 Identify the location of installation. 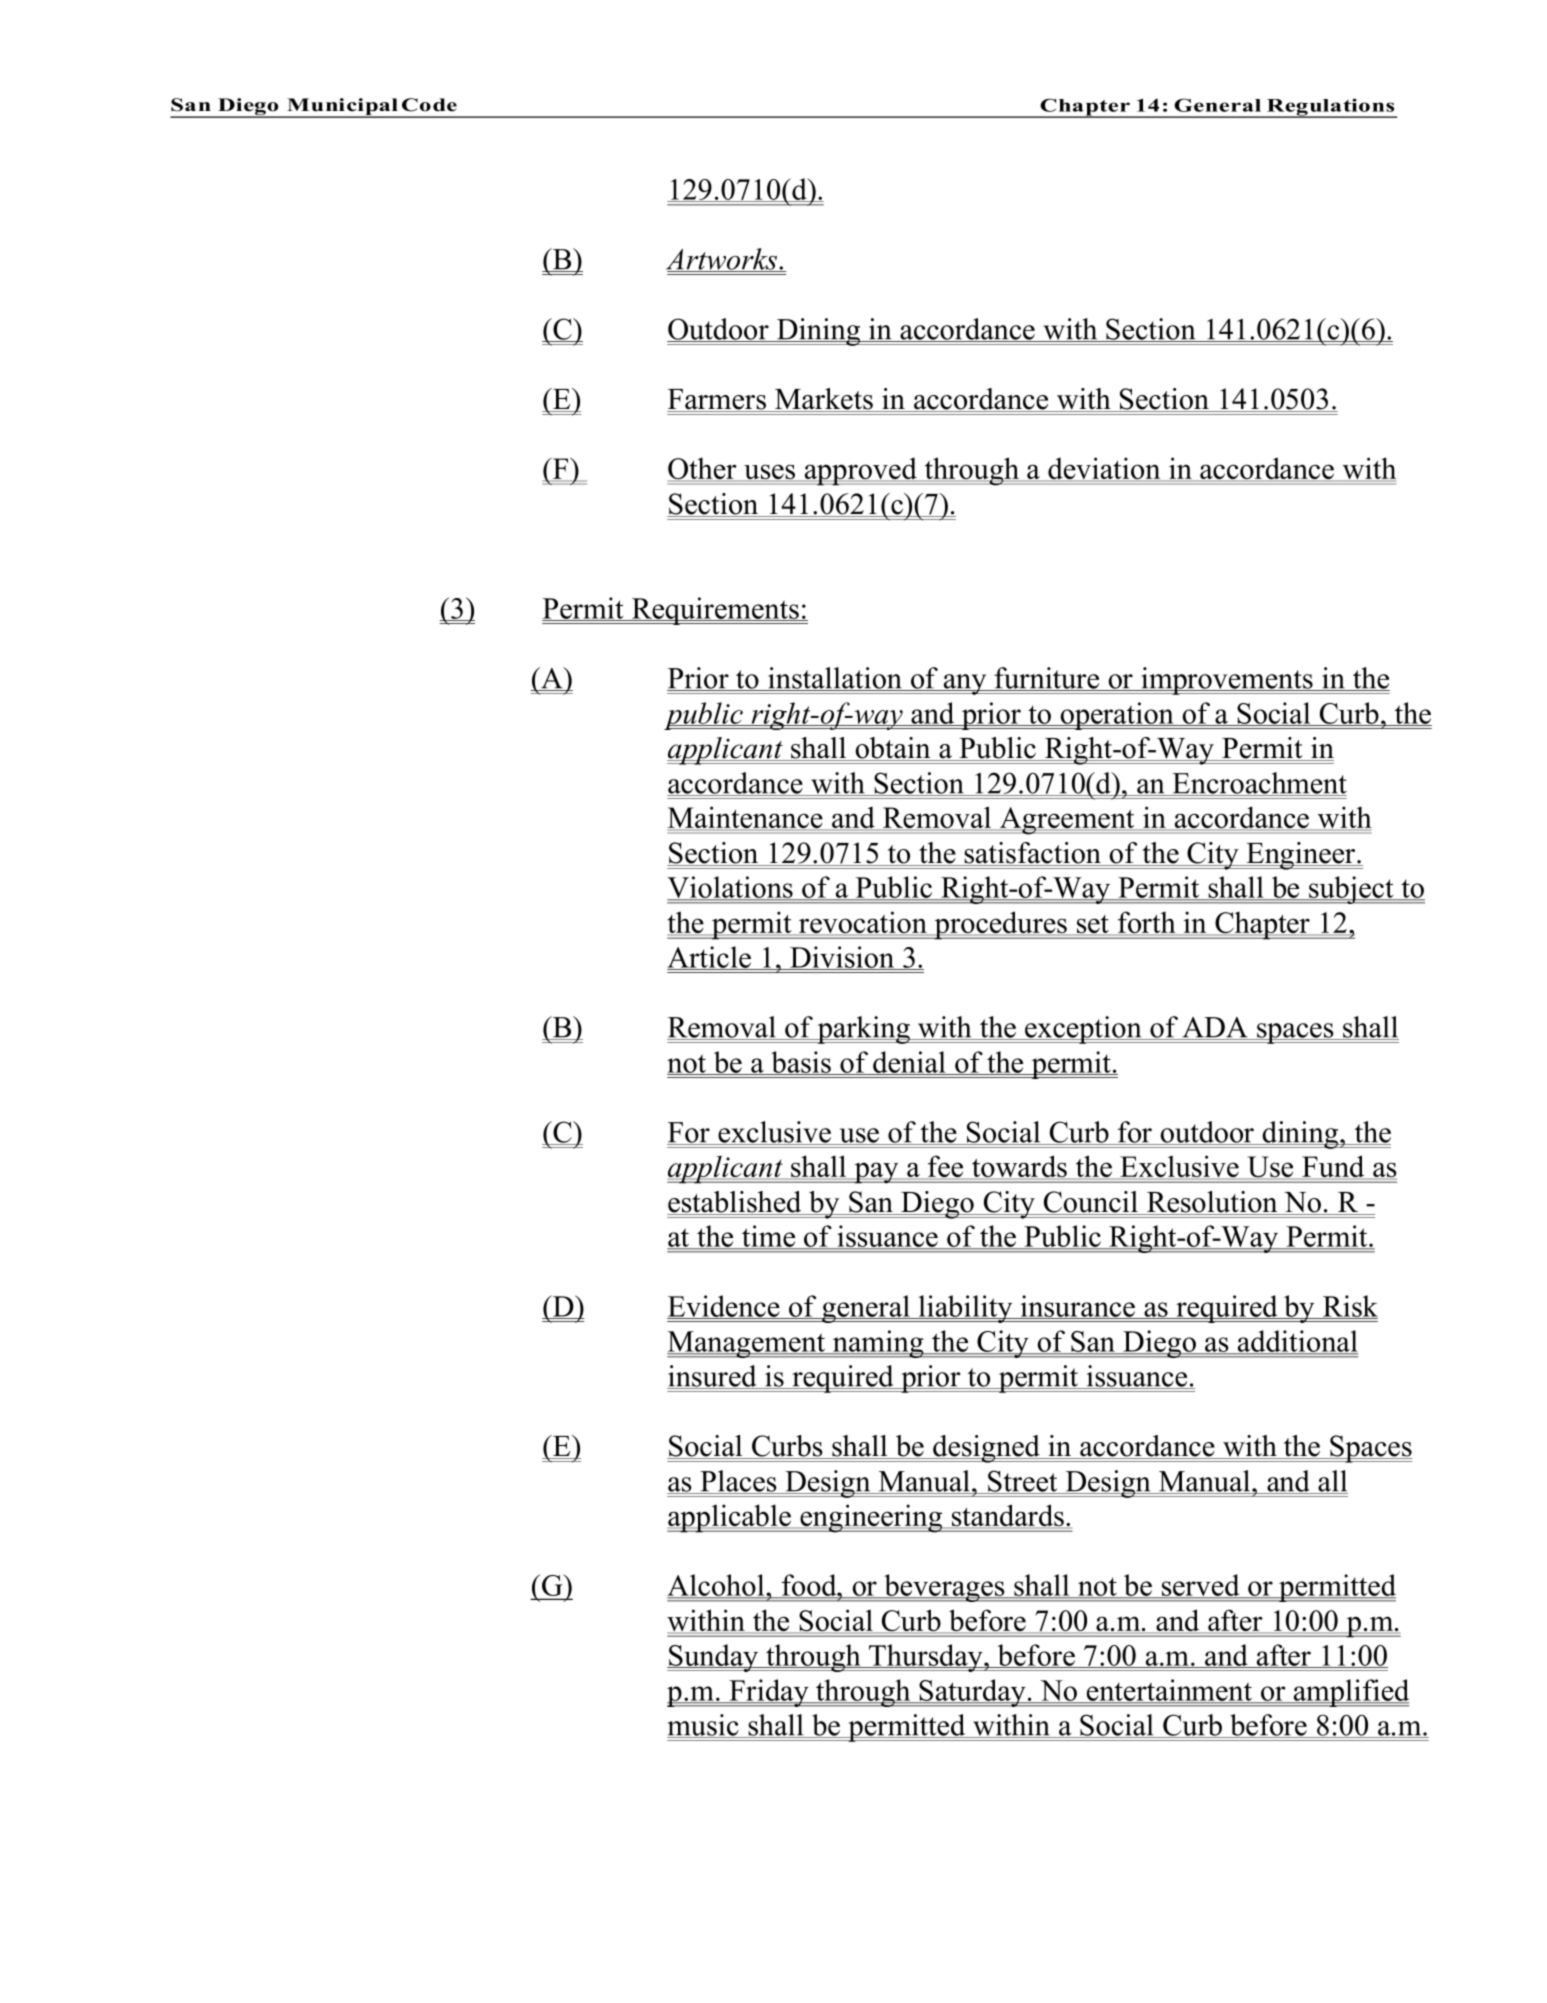
(835, 679).
